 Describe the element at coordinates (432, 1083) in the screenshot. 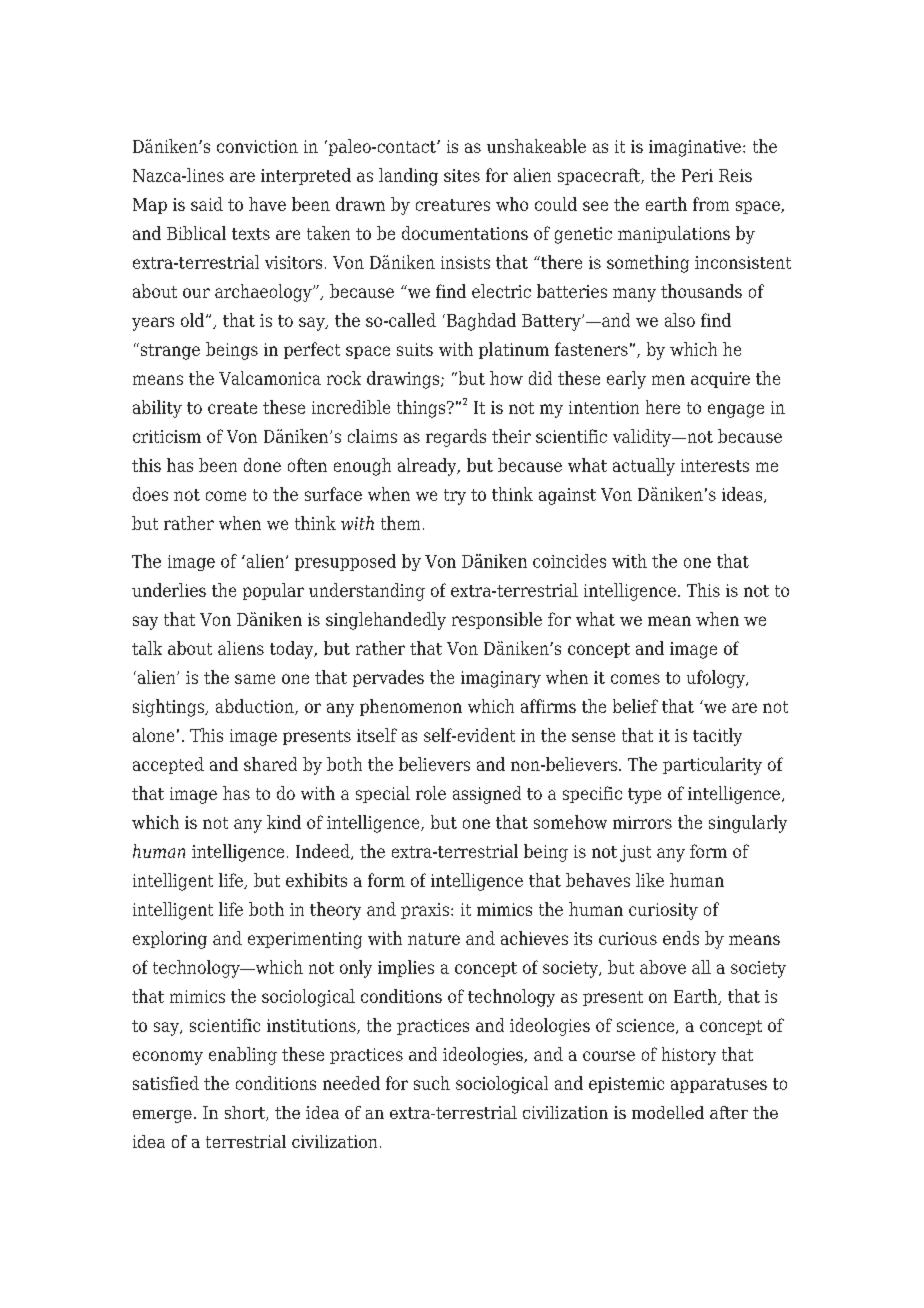

I see `such` at that location.
